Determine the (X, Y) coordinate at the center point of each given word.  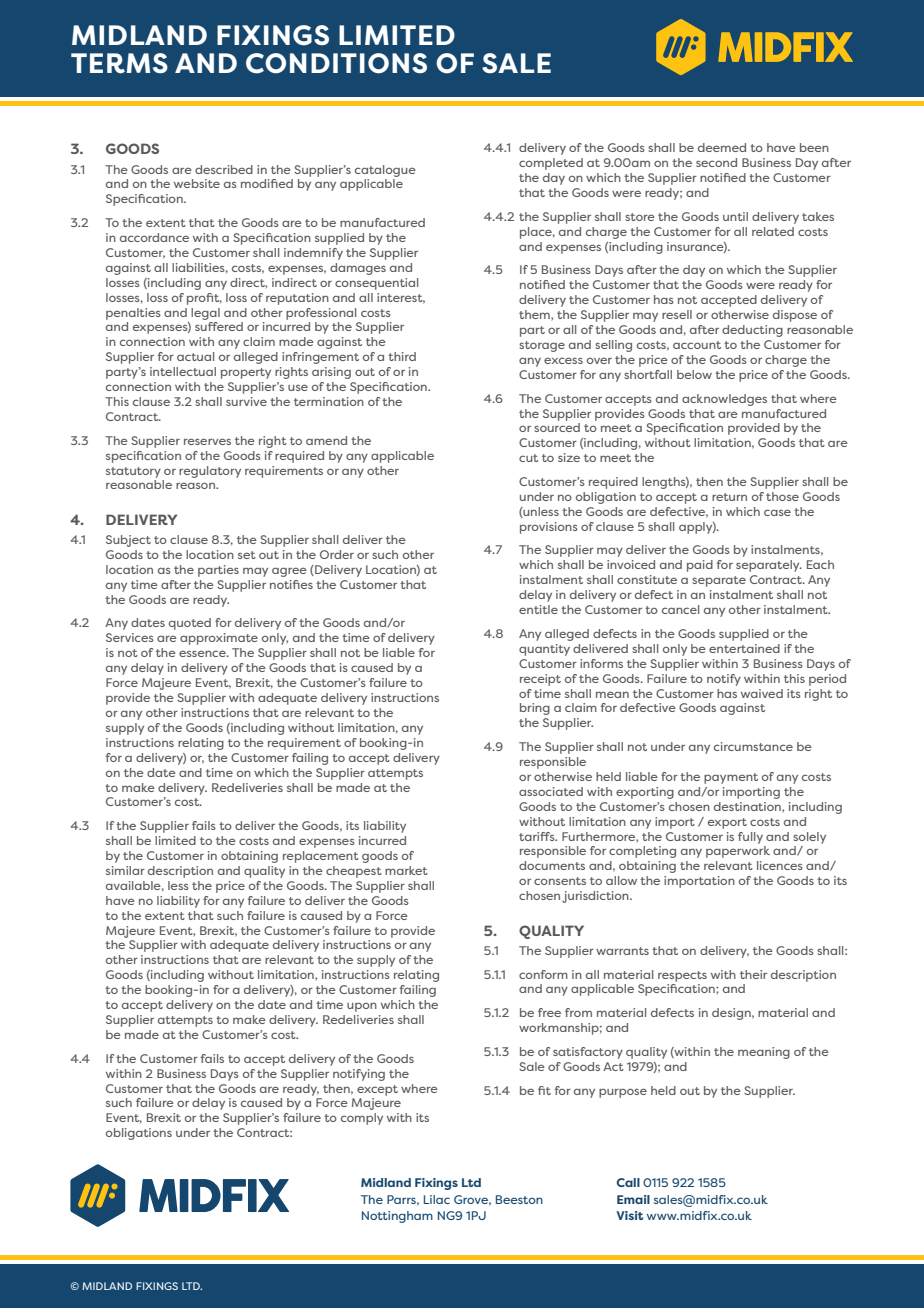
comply (362, 1119)
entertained (744, 648)
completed (551, 164)
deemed (722, 147)
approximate (219, 639)
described (224, 169)
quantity (544, 650)
